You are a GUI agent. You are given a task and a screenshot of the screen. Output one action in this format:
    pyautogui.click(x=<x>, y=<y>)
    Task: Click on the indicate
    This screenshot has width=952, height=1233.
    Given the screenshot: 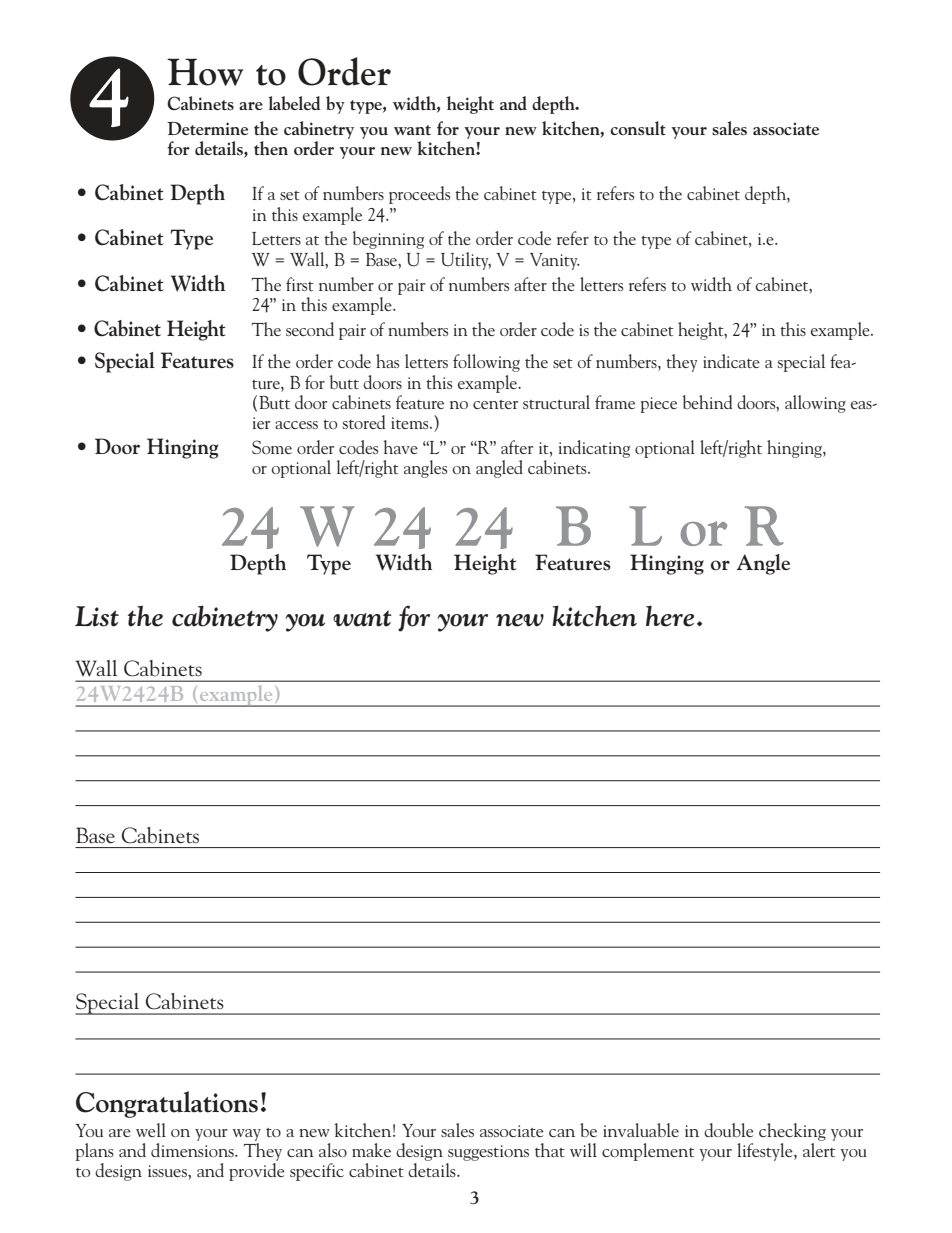 What is the action you would take?
    pyautogui.click(x=731, y=361)
